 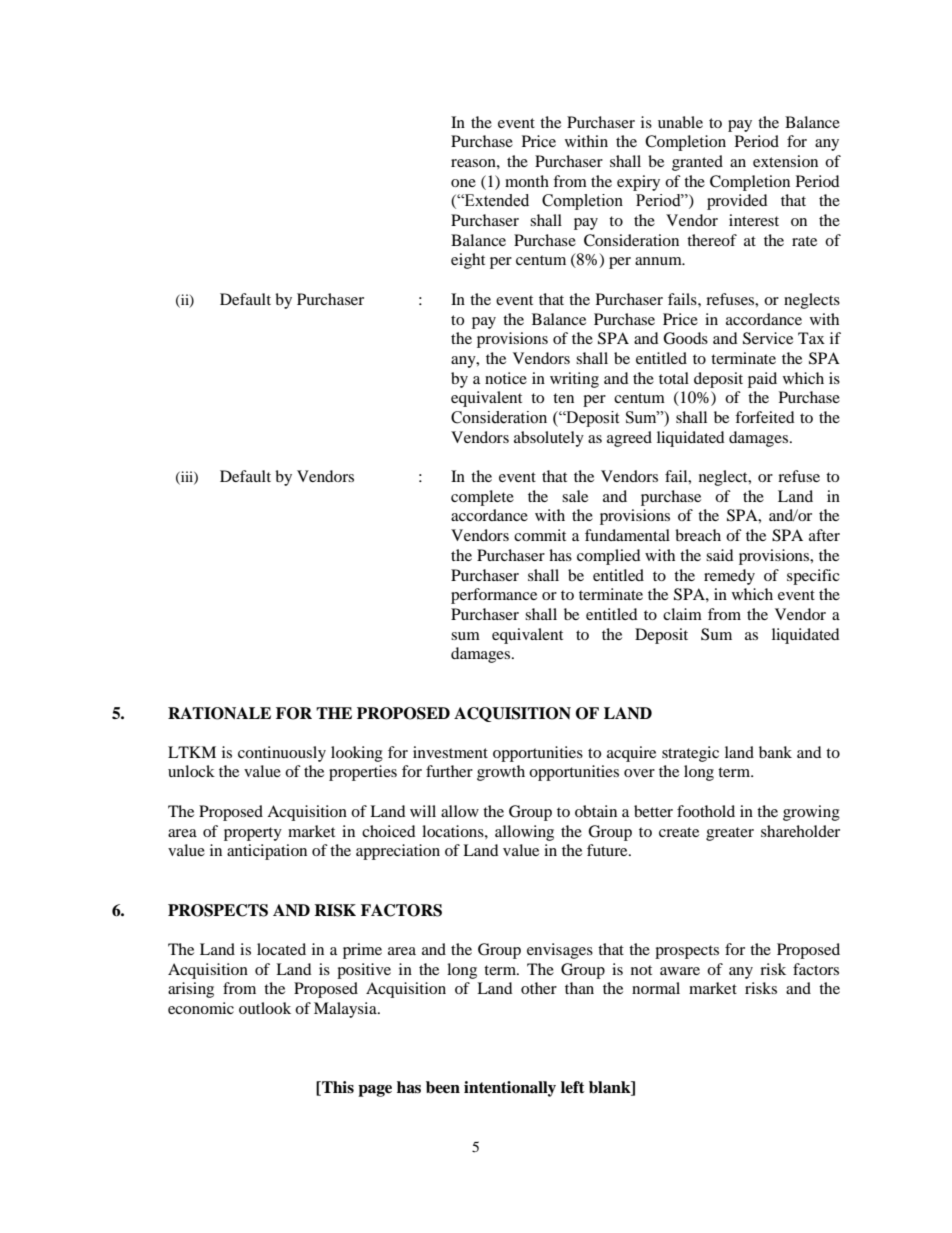 What do you see at coordinates (463, 183) in the page?
I see `one` at bounding box center [463, 183].
